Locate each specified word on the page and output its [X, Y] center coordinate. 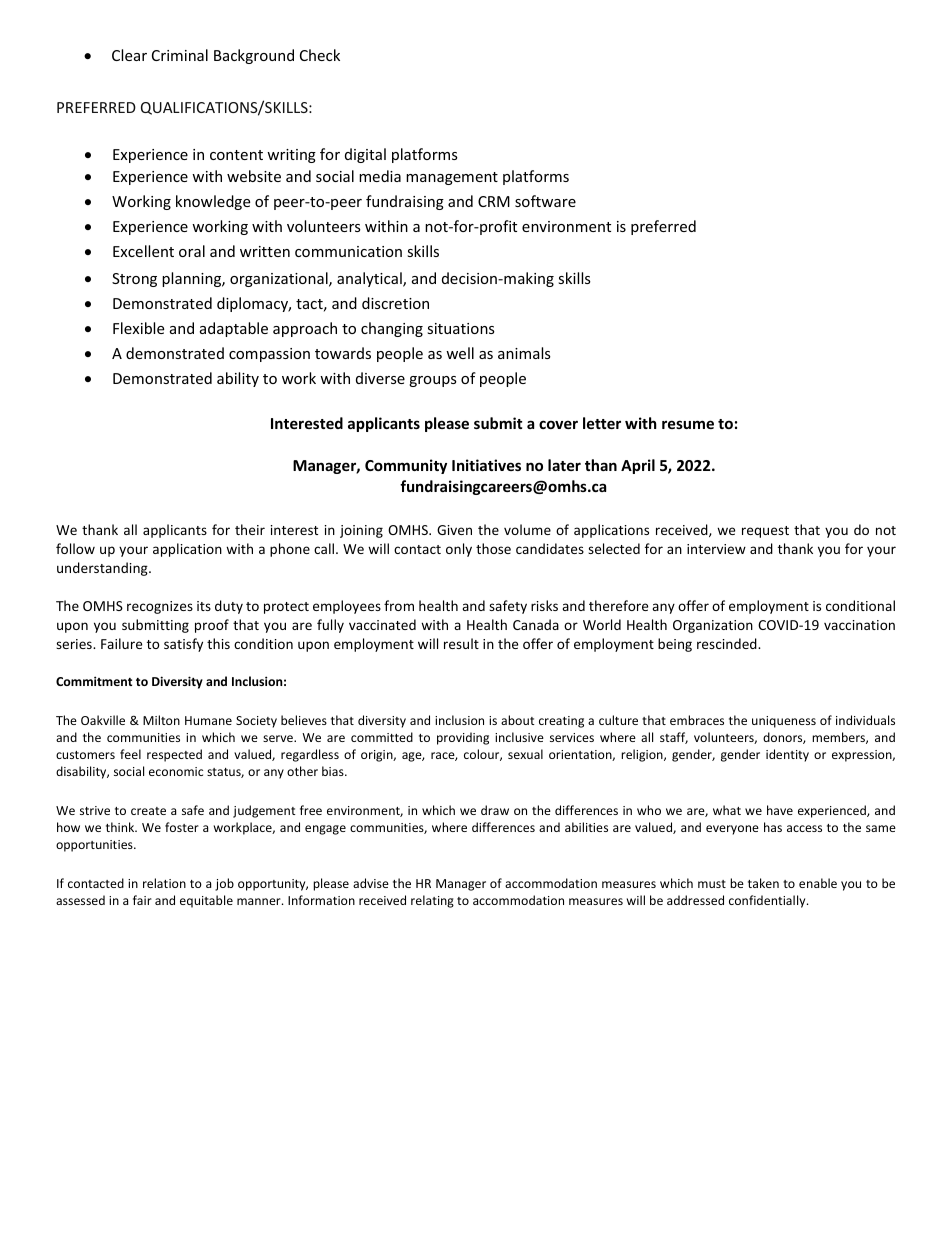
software [545, 201]
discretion [395, 303]
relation [164, 883]
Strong [134, 280]
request [765, 532]
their [250, 529]
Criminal [180, 55]
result [461, 643]
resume [688, 424]
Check [320, 55]
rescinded [728, 643]
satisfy [183, 645]
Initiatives [486, 465]
